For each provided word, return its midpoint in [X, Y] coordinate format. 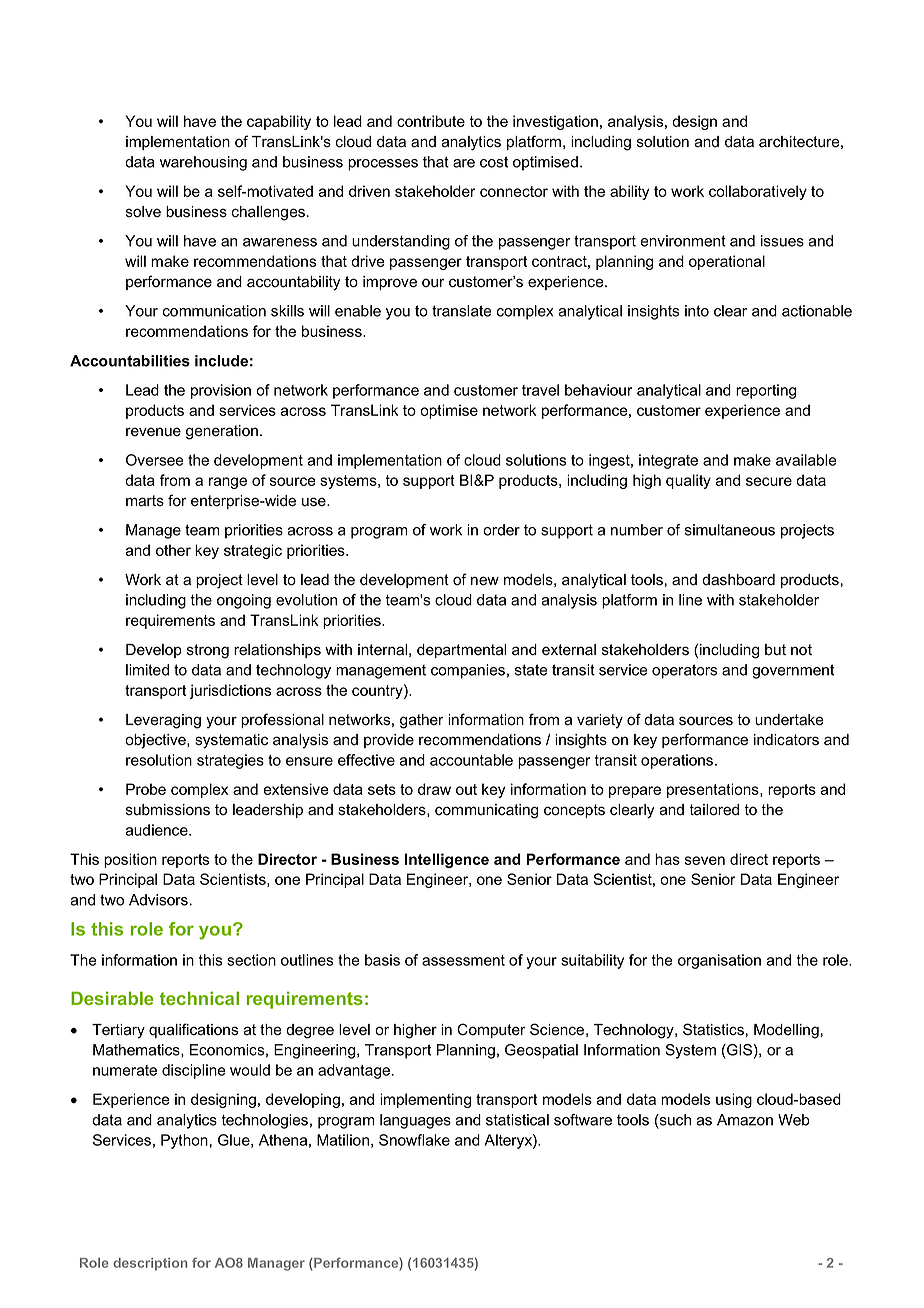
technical [199, 998]
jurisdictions [230, 691]
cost [494, 162]
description [150, 1264]
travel [540, 390]
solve [143, 212]
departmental [461, 651]
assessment [463, 960]
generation [222, 432]
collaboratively [758, 192]
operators [684, 671]
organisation [719, 961]
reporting [766, 391]
